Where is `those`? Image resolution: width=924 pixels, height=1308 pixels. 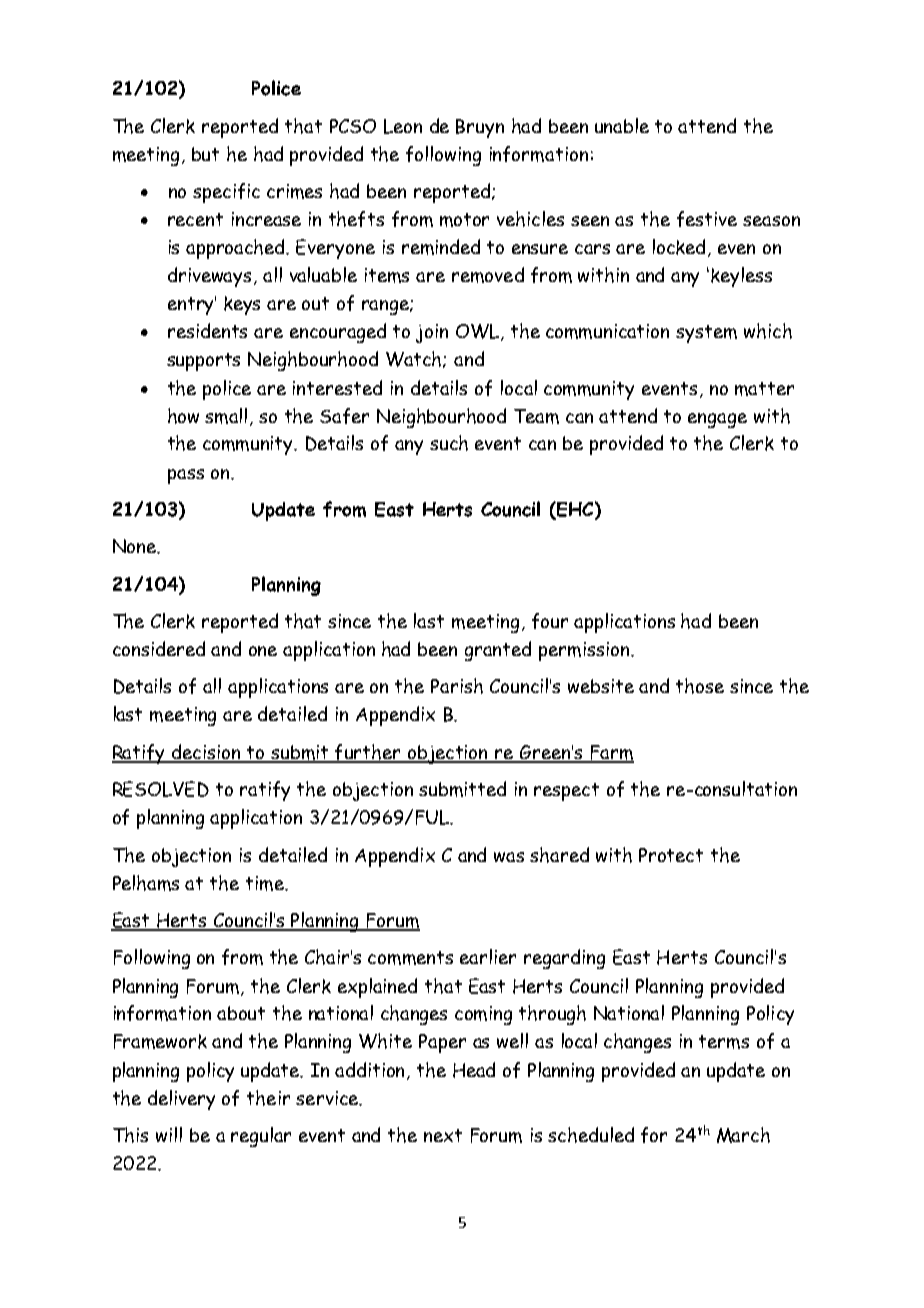
those is located at coordinates (700, 686).
